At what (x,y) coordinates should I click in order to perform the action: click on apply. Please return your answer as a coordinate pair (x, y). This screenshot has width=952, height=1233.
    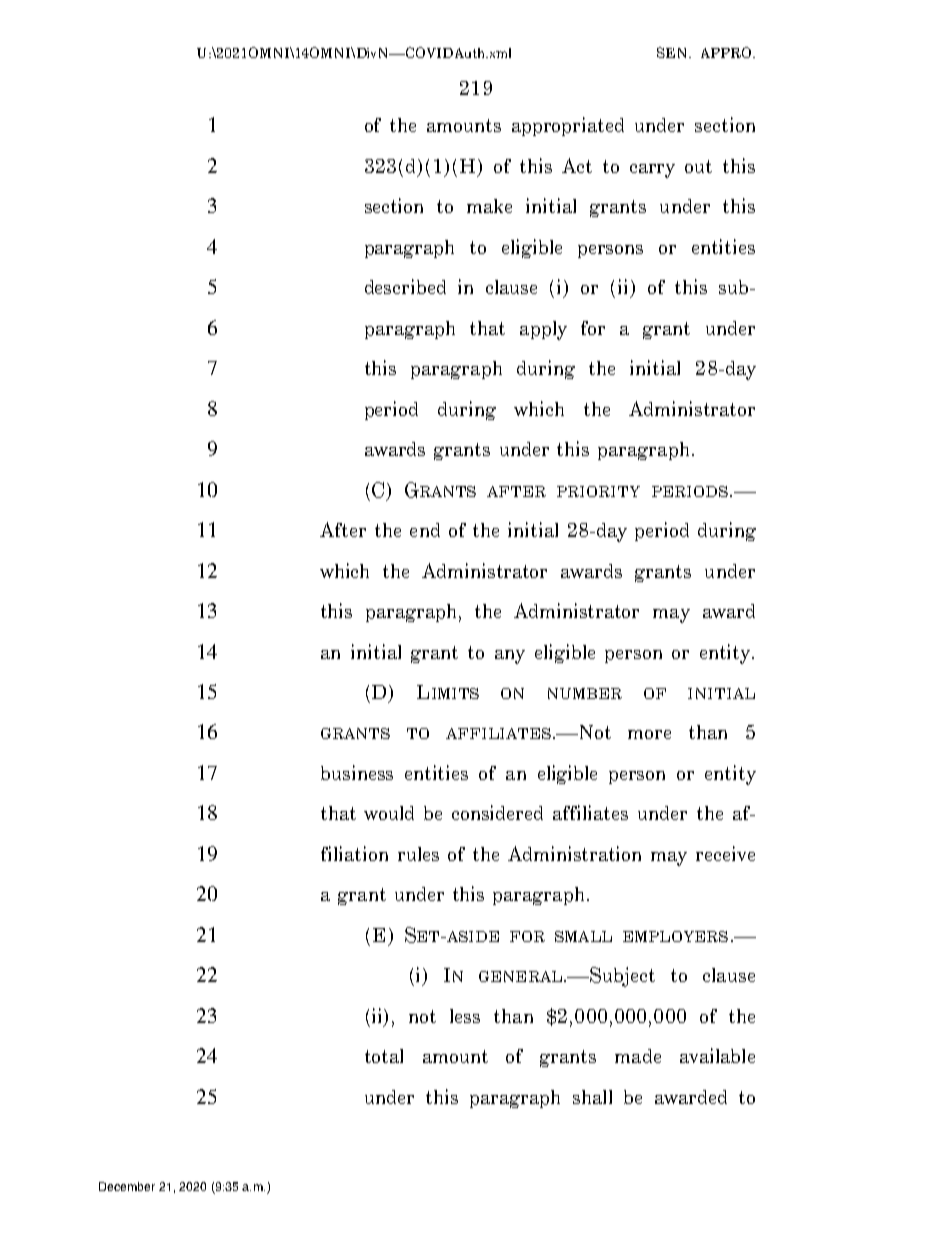
    Looking at the image, I should click on (543, 330).
